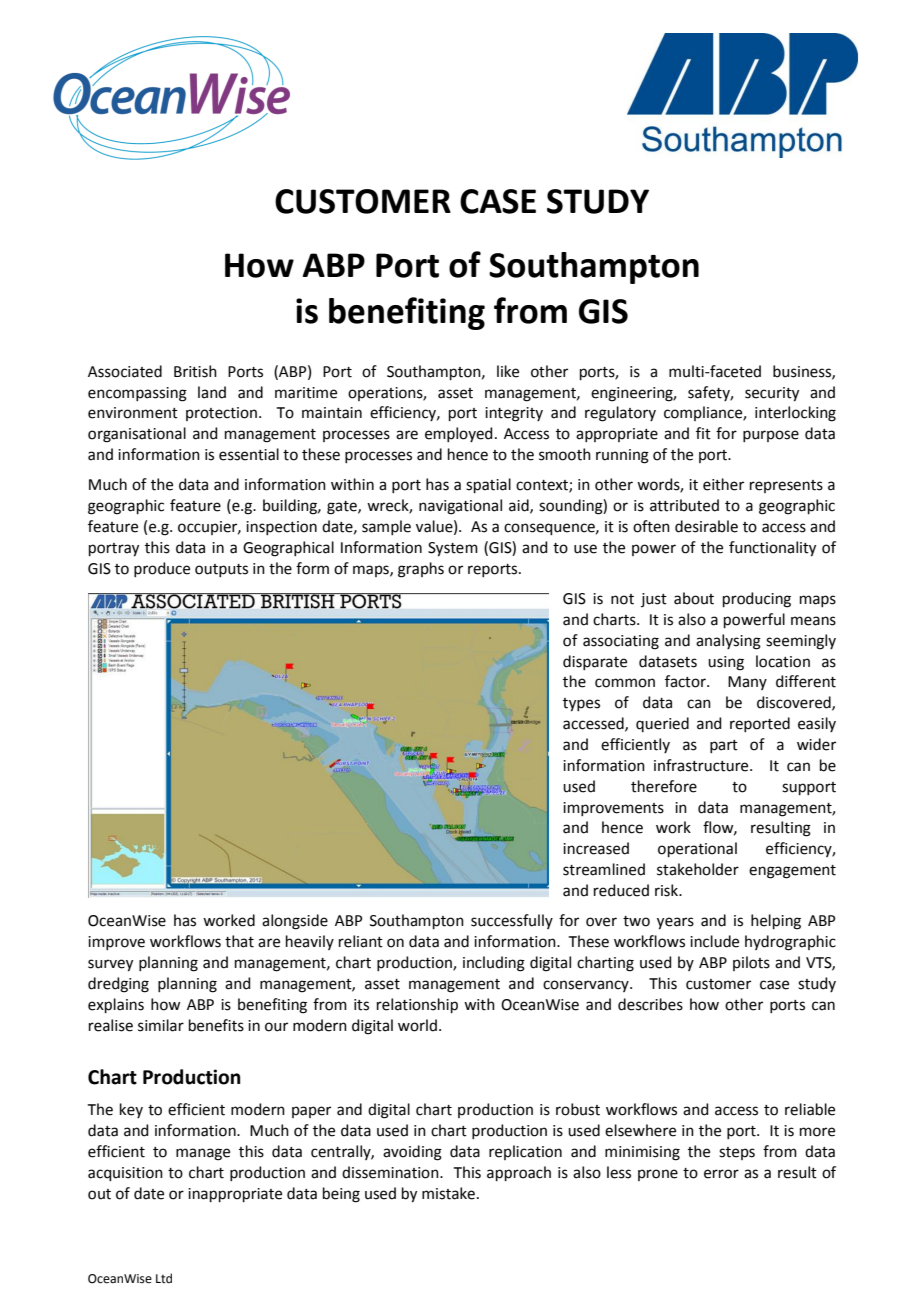  Describe the element at coordinates (212, 392) in the document. I see `land` at that location.
